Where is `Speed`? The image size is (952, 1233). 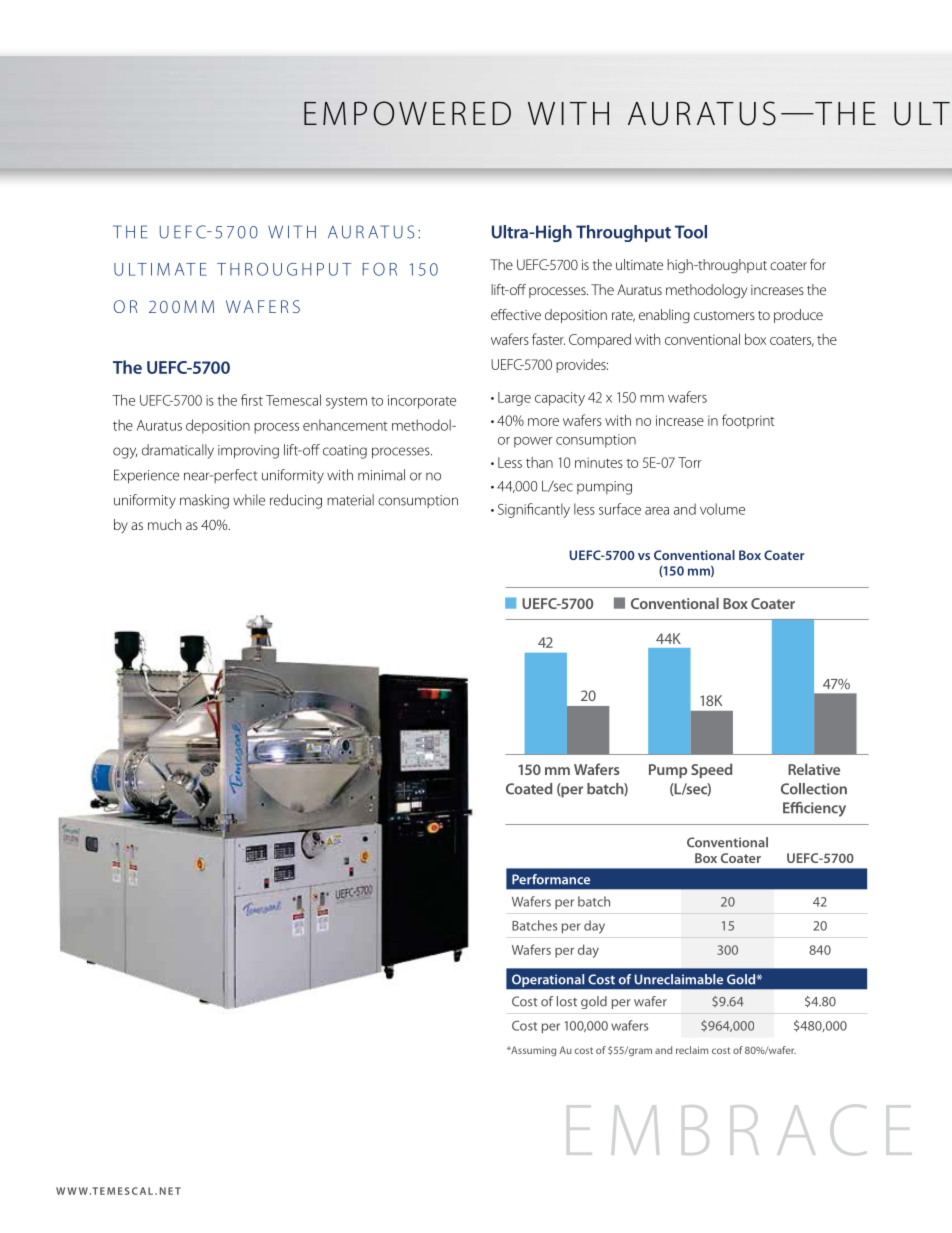 Speed is located at coordinates (711, 770).
